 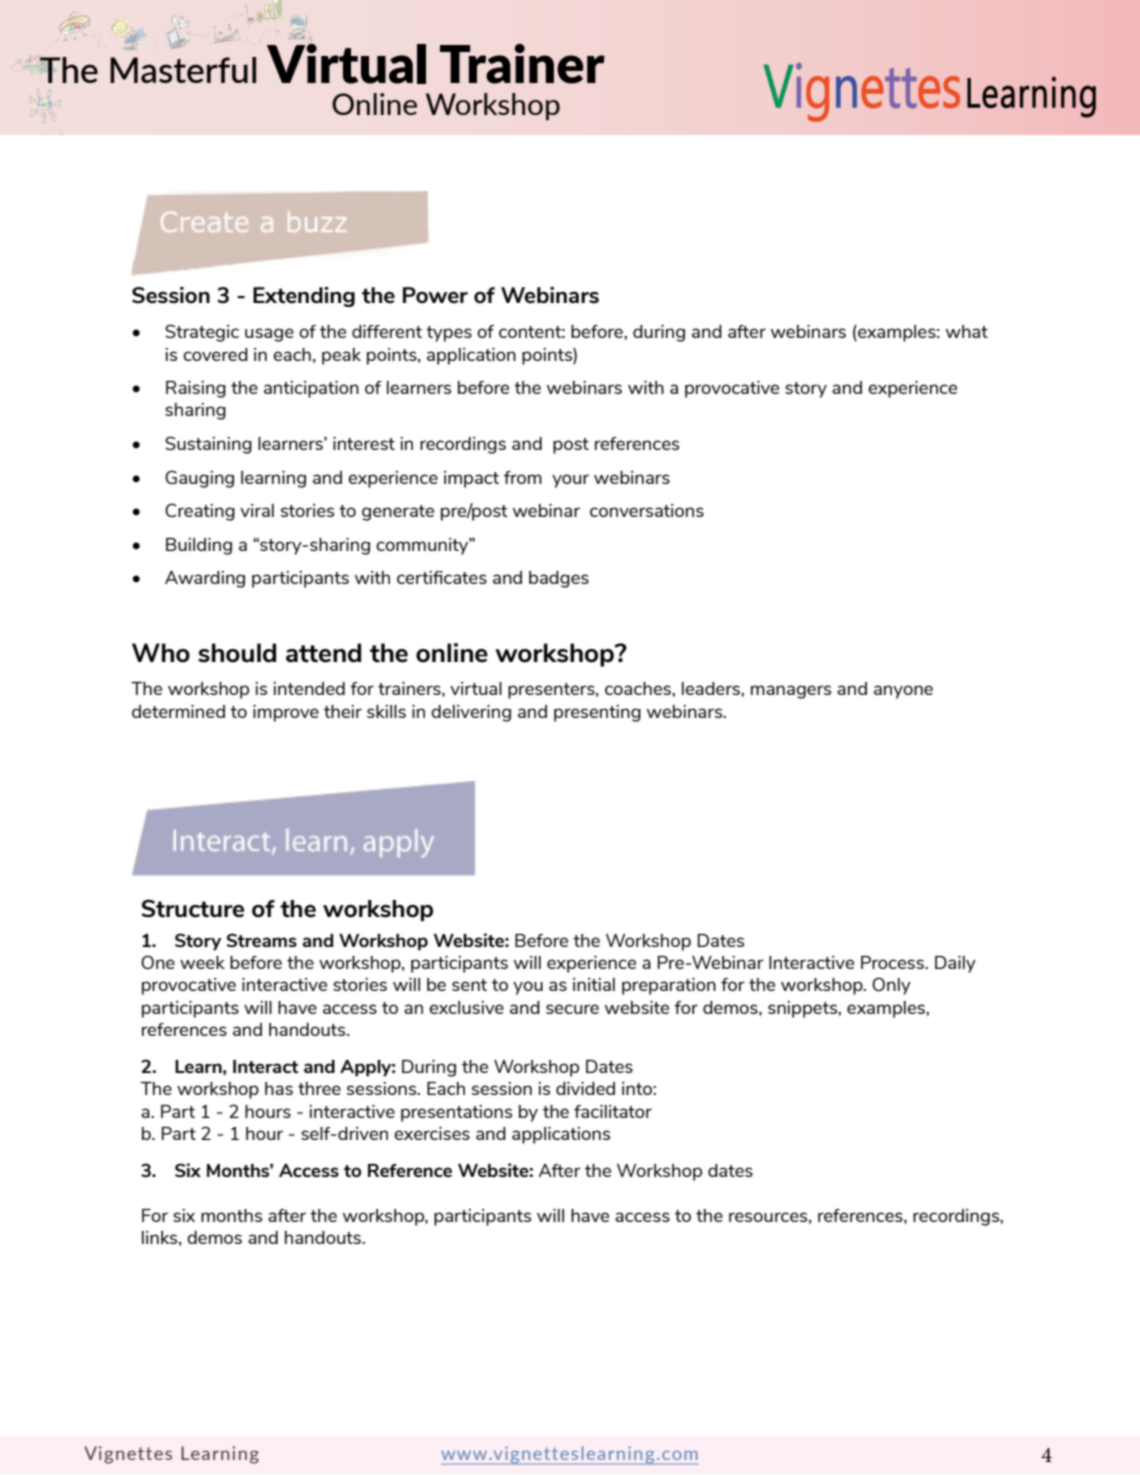 I want to click on what, so click(x=967, y=331).
